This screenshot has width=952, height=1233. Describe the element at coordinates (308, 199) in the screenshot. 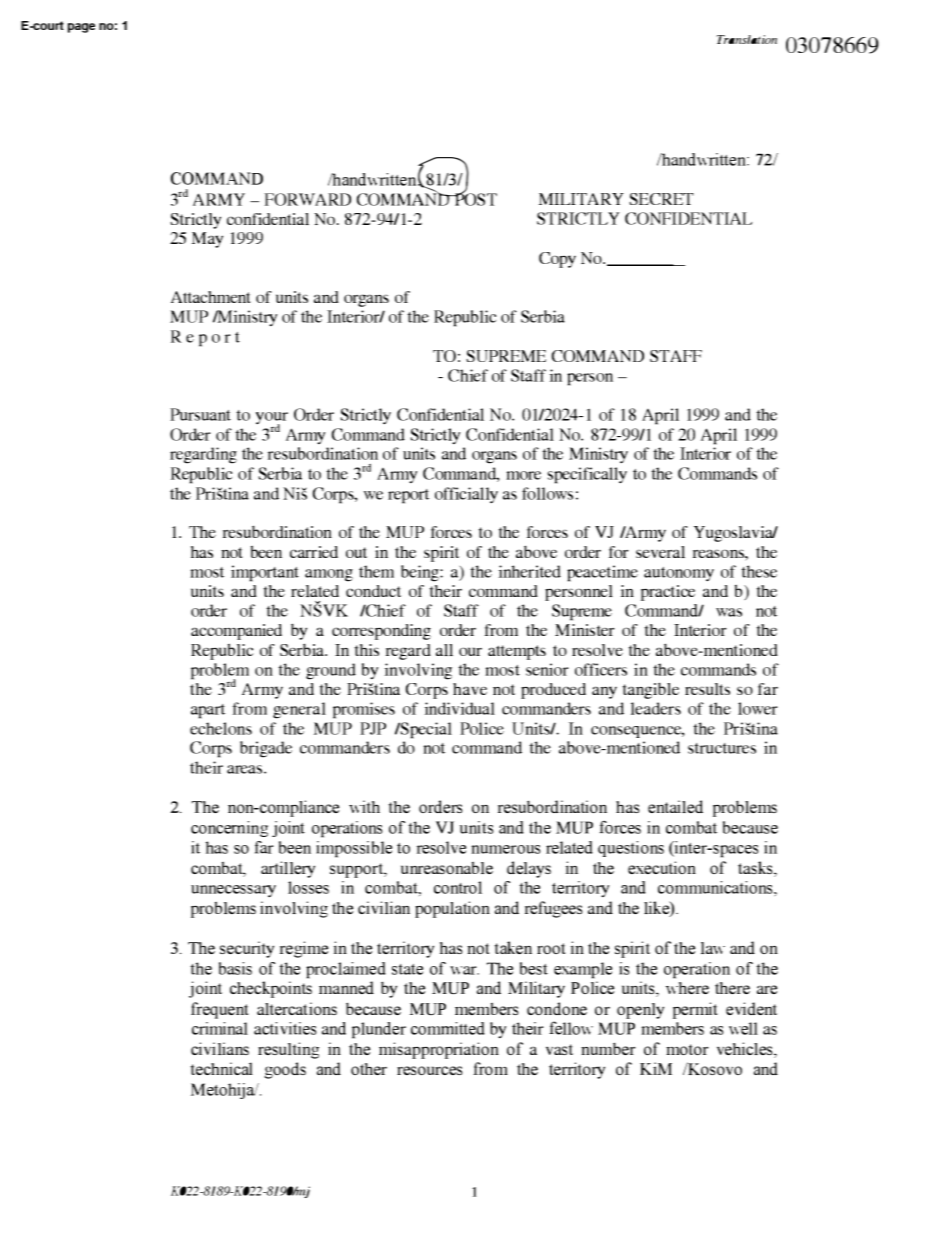

I see `FORWARD` at that location.
